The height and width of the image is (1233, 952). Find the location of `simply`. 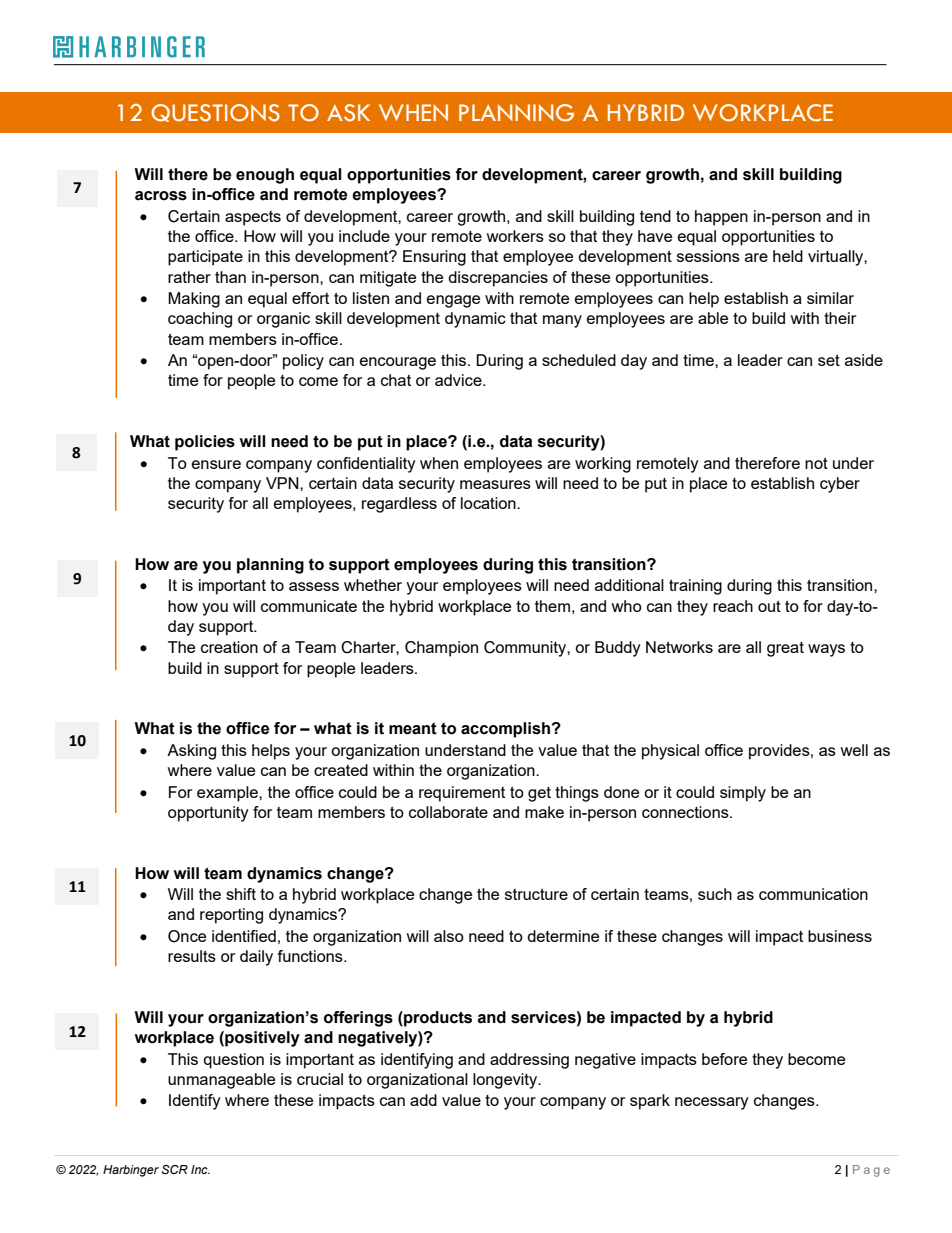

simply is located at coordinates (743, 794).
